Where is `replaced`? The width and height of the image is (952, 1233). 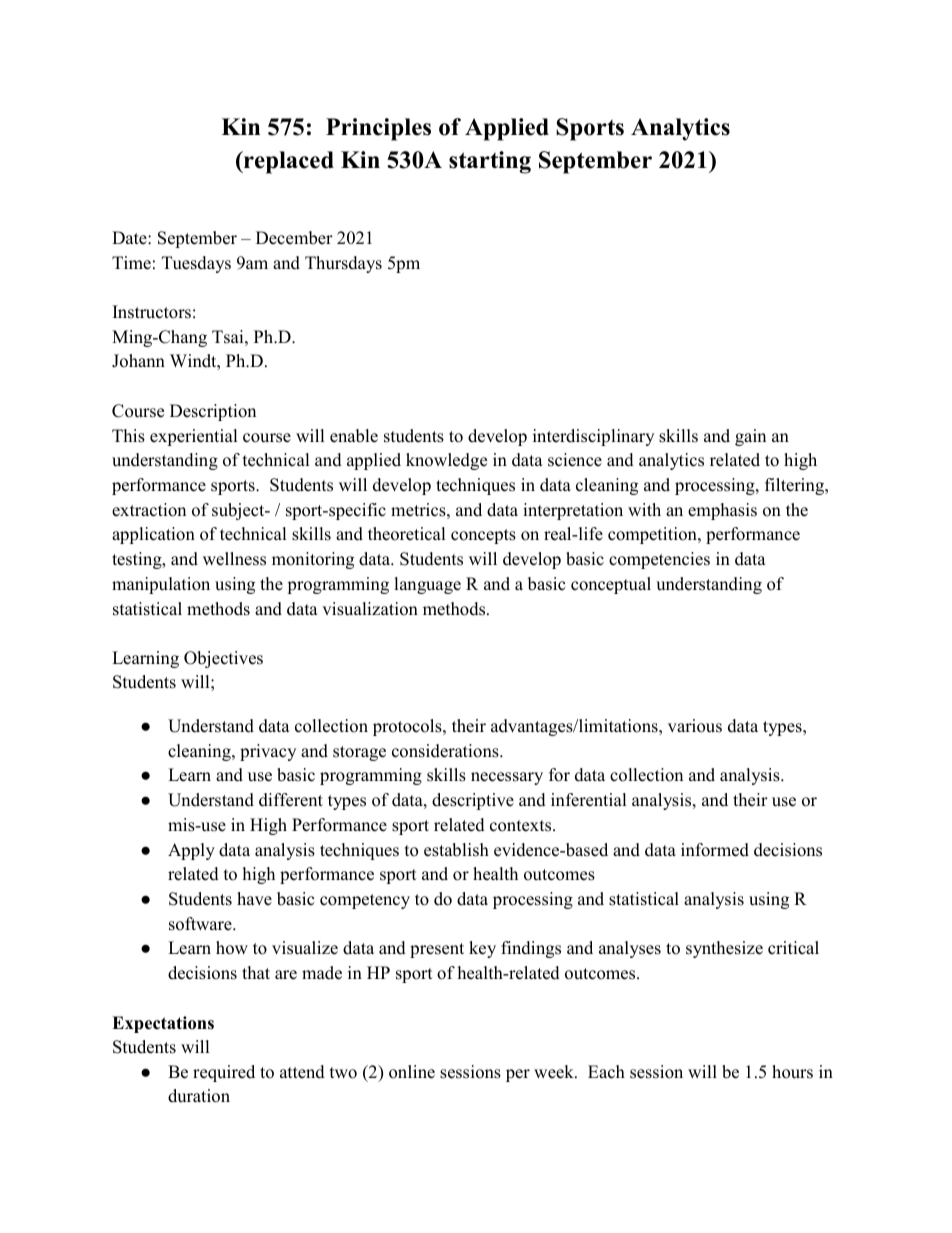 replaced is located at coordinates (288, 162).
